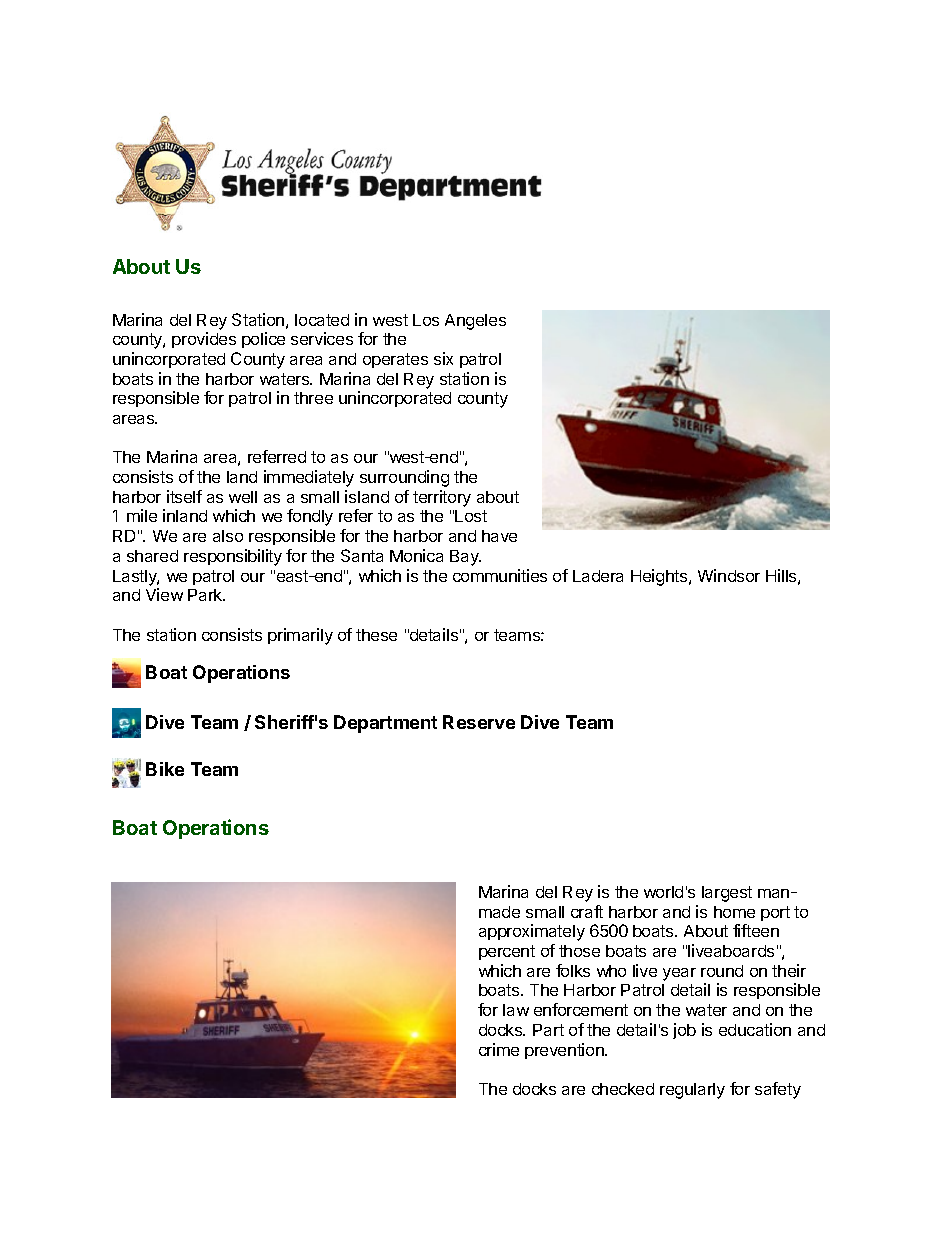 The width and height of the image is (952, 1233). What do you see at coordinates (165, 769) in the image?
I see `Bike` at bounding box center [165, 769].
